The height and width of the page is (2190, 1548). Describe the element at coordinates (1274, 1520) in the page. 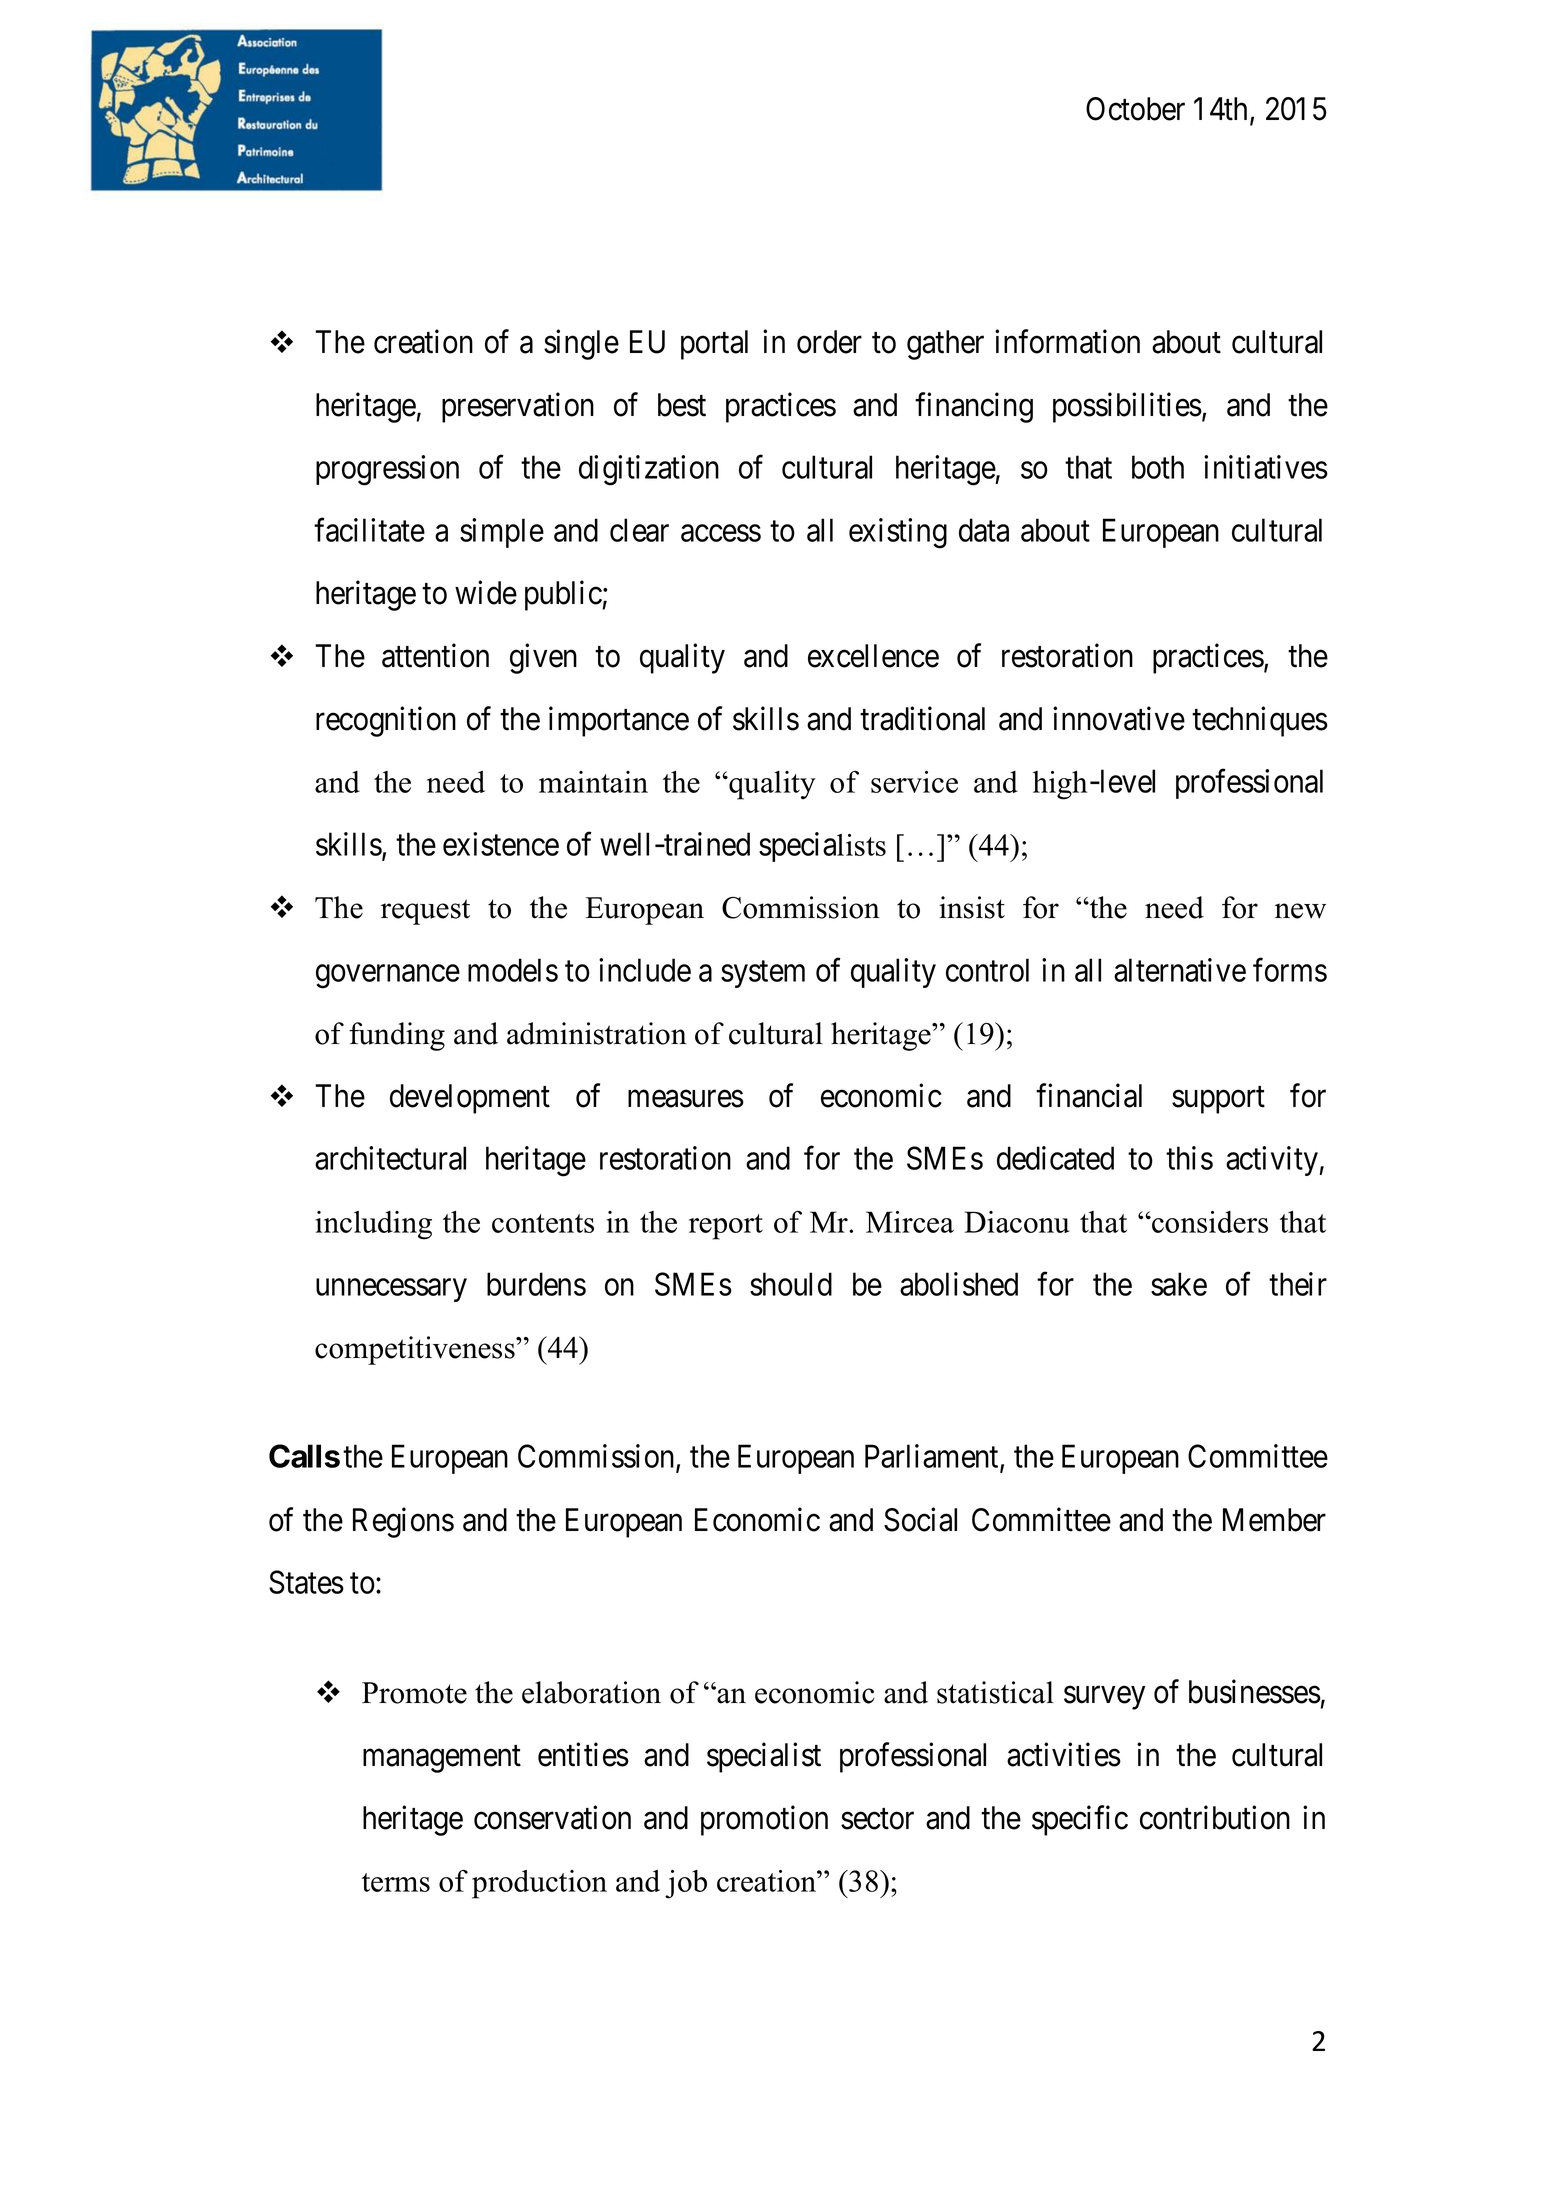

I see `Member` at that location.
